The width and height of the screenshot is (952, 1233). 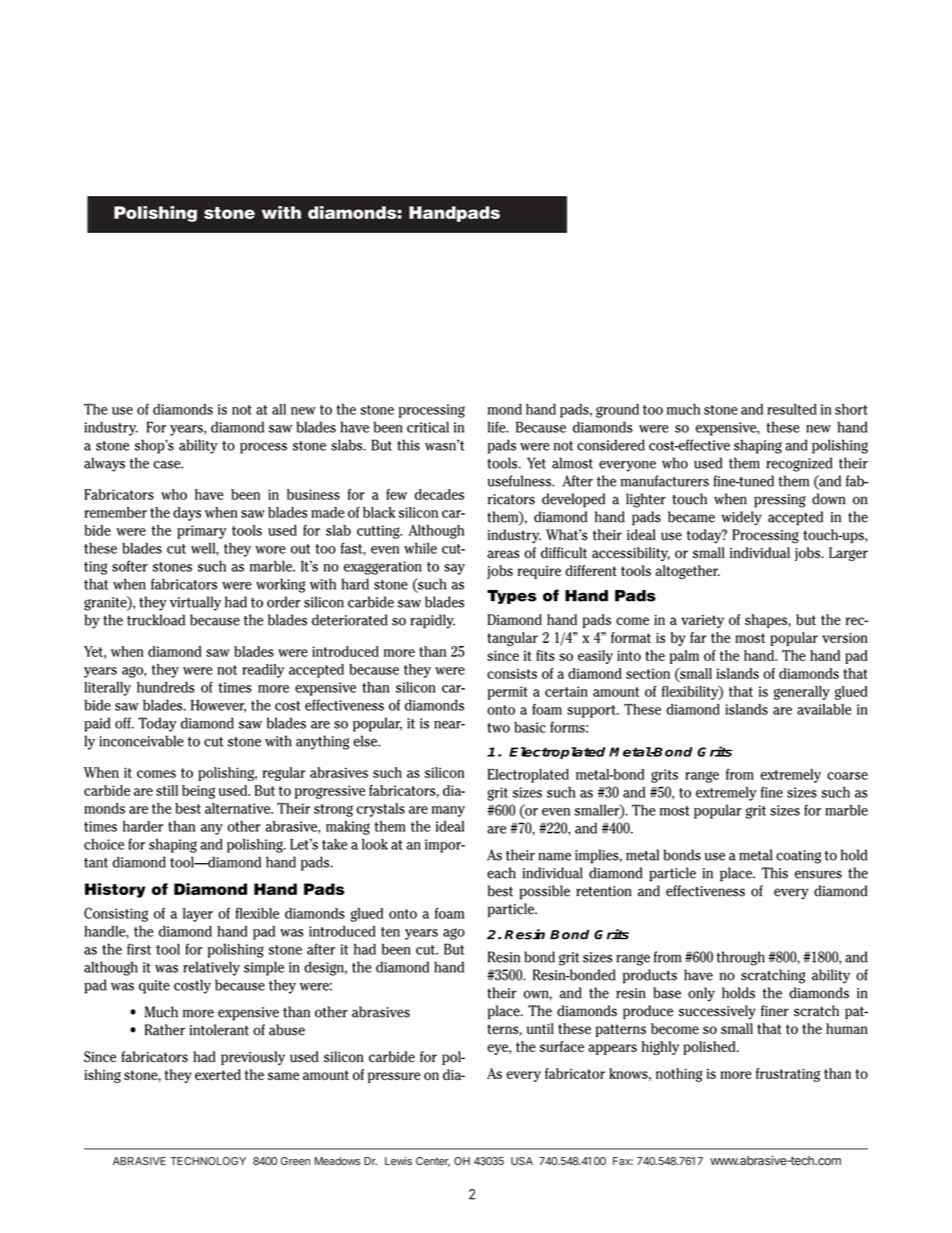 I want to click on resulted, so click(x=792, y=409).
